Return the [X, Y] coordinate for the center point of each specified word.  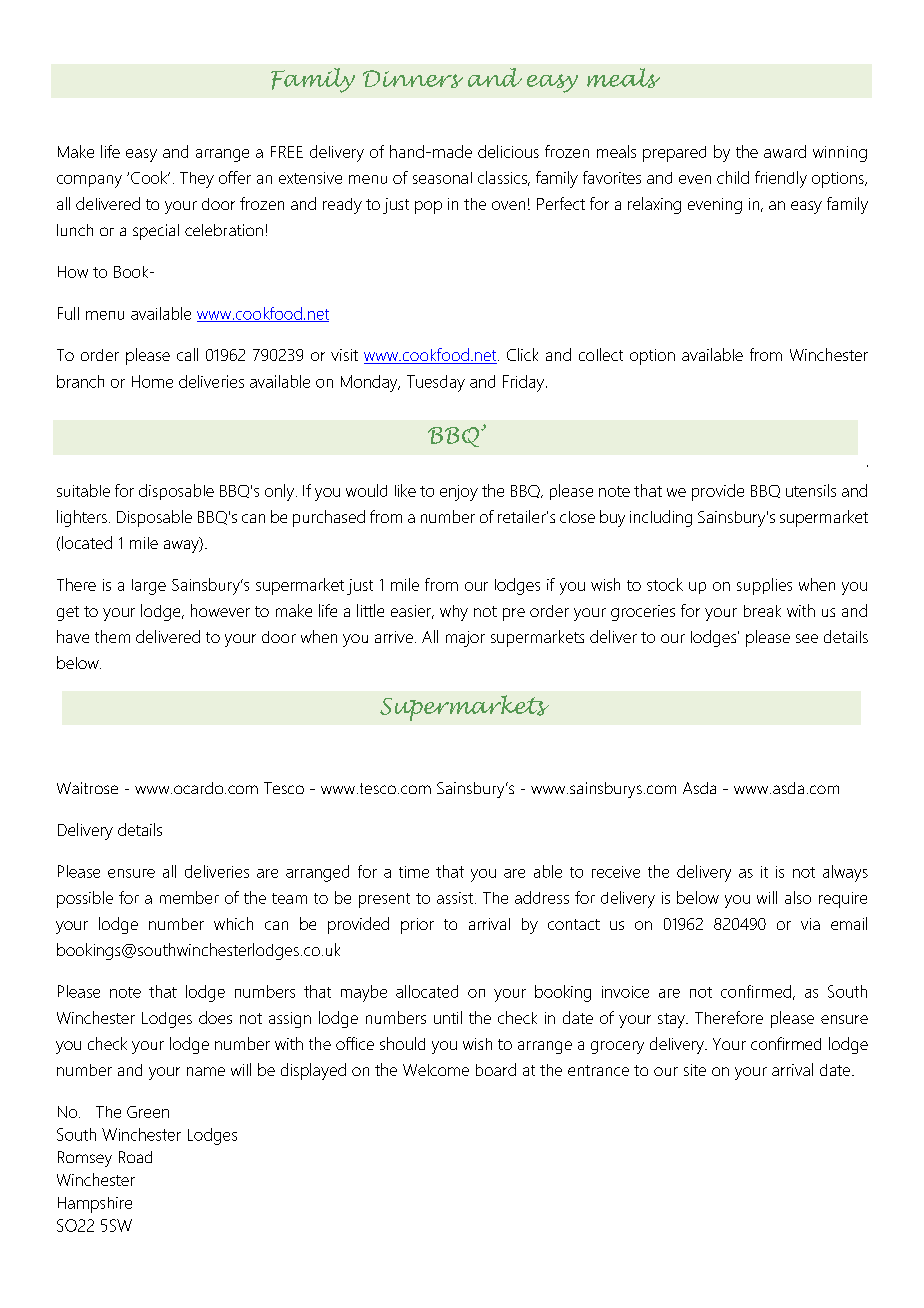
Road [135, 1157]
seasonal [442, 178]
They [197, 180]
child [733, 177]
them [112, 636]
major [465, 639]
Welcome [436, 1070]
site [695, 1070]
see [807, 638]
